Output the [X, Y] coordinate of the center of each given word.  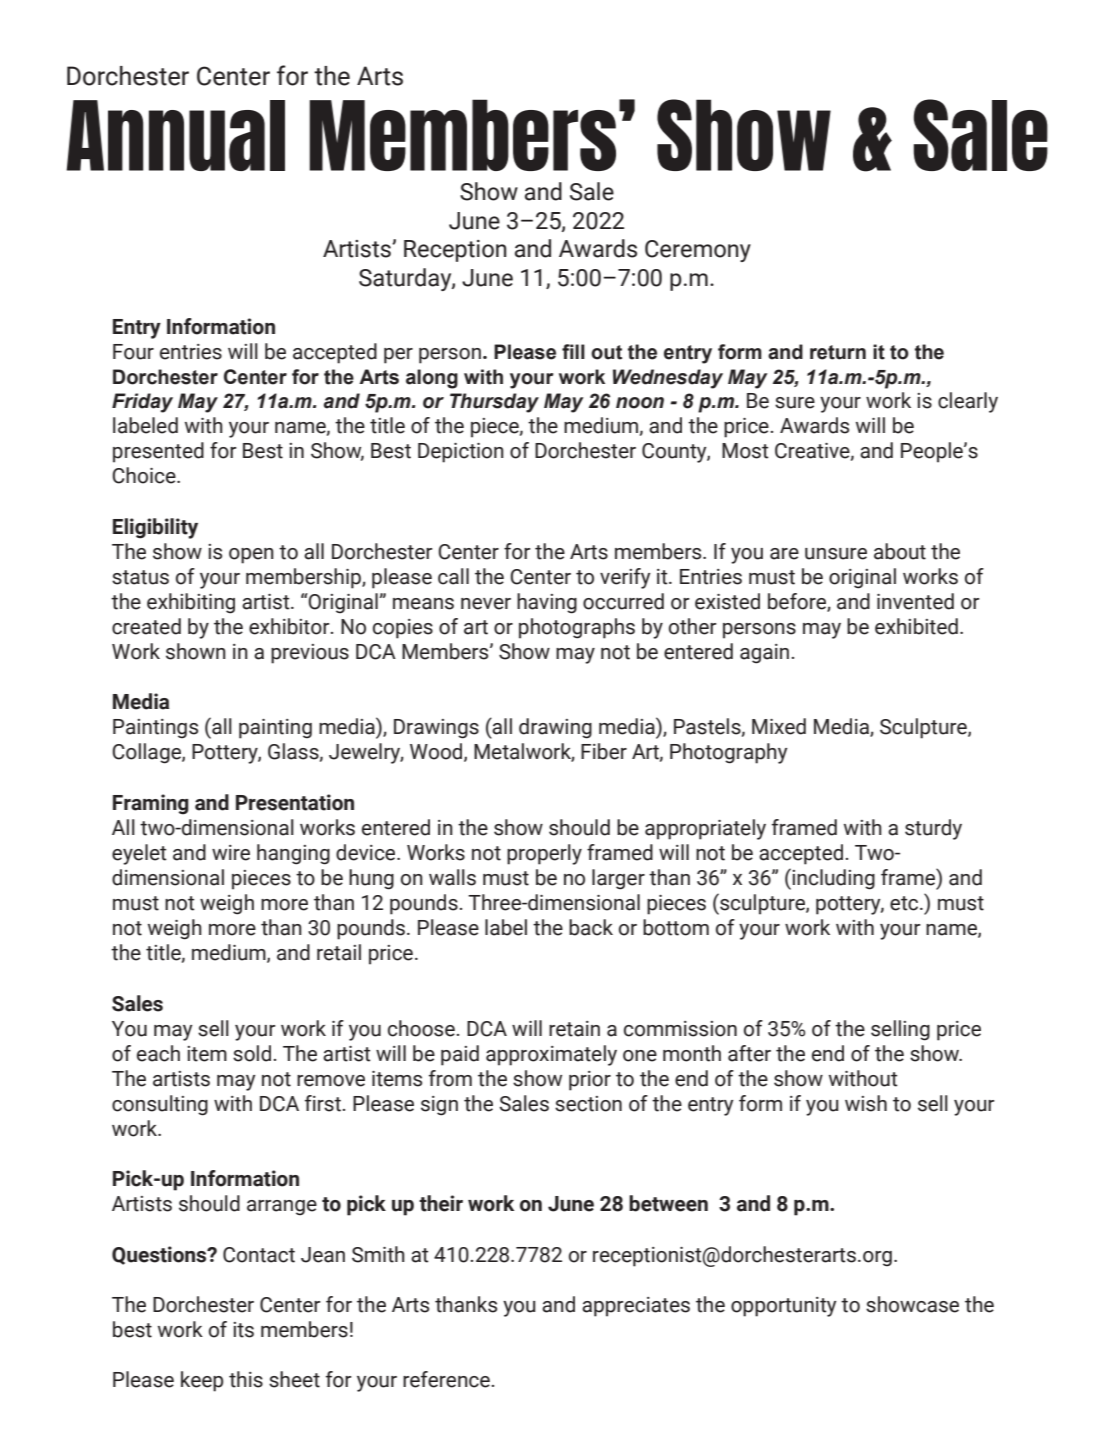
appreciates [636, 1307]
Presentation [295, 802]
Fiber [604, 751]
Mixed [779, 726]
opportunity [784, 1307]
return [838, 352]
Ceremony [698, 251]
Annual [175, 135]
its [243, 1330]
